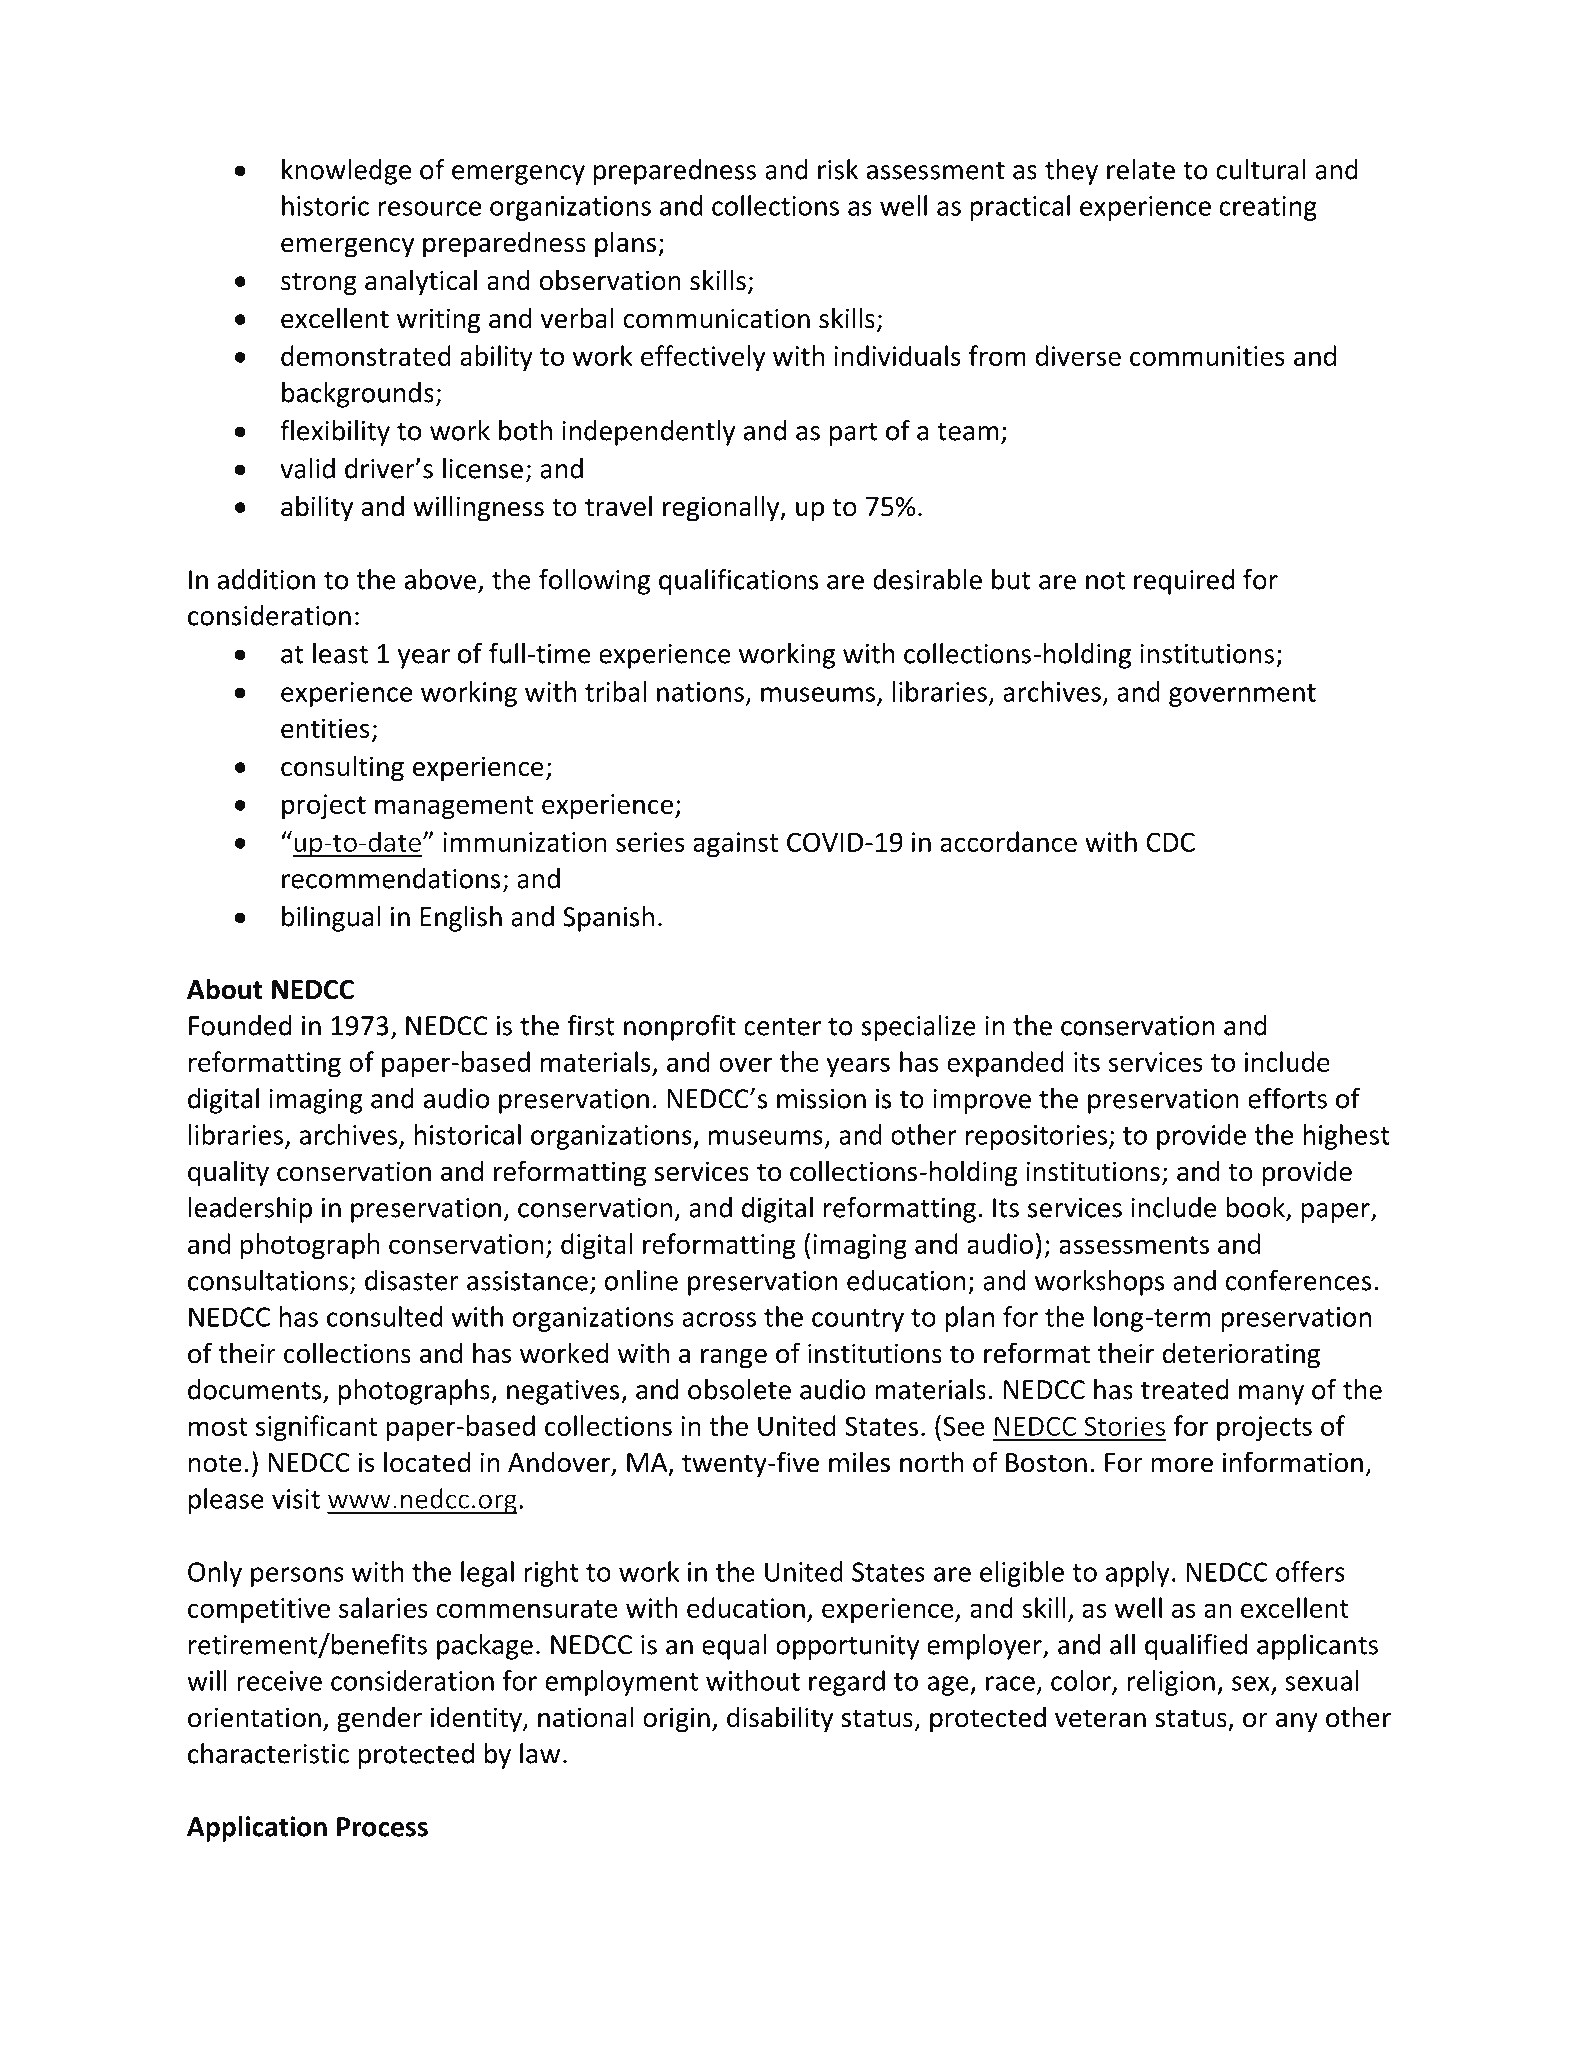 The image size is (1586, 2053). I want to click on book, so click(1256, 1208).
